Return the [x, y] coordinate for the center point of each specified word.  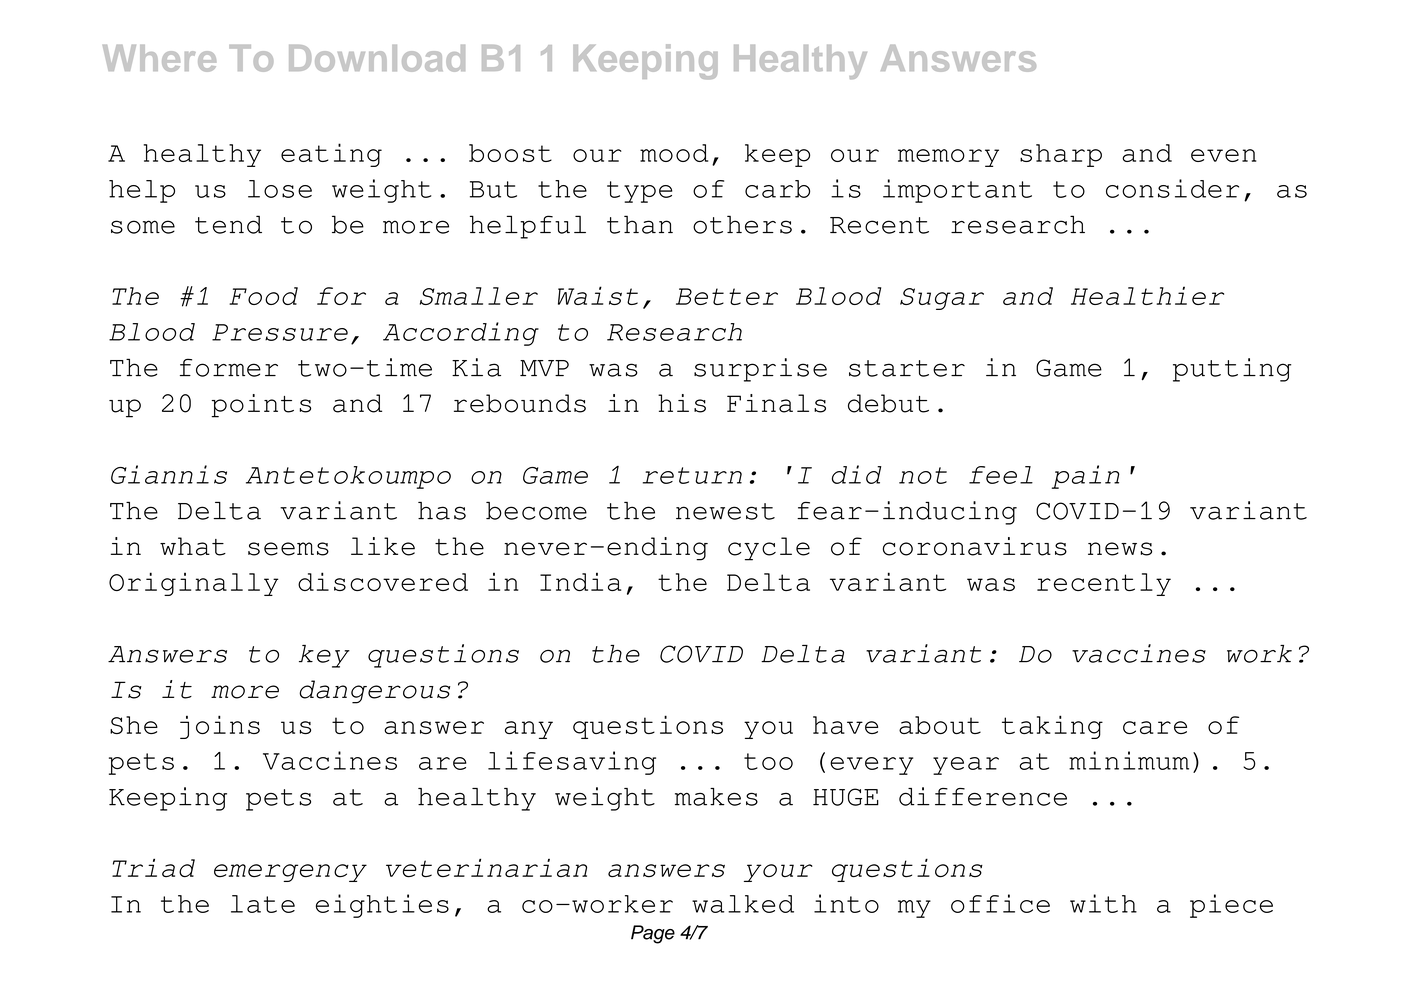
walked [743, 904]
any [529, 730]
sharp [1061, 155]
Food [263, 296]
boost [510, 153]
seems [288, 549]
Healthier [1147, 295]
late [263, 904]
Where [159, 58]
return [692, 475]
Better [727, 296]
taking [1052, 727]
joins [220, 727]
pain [1086, 477]
